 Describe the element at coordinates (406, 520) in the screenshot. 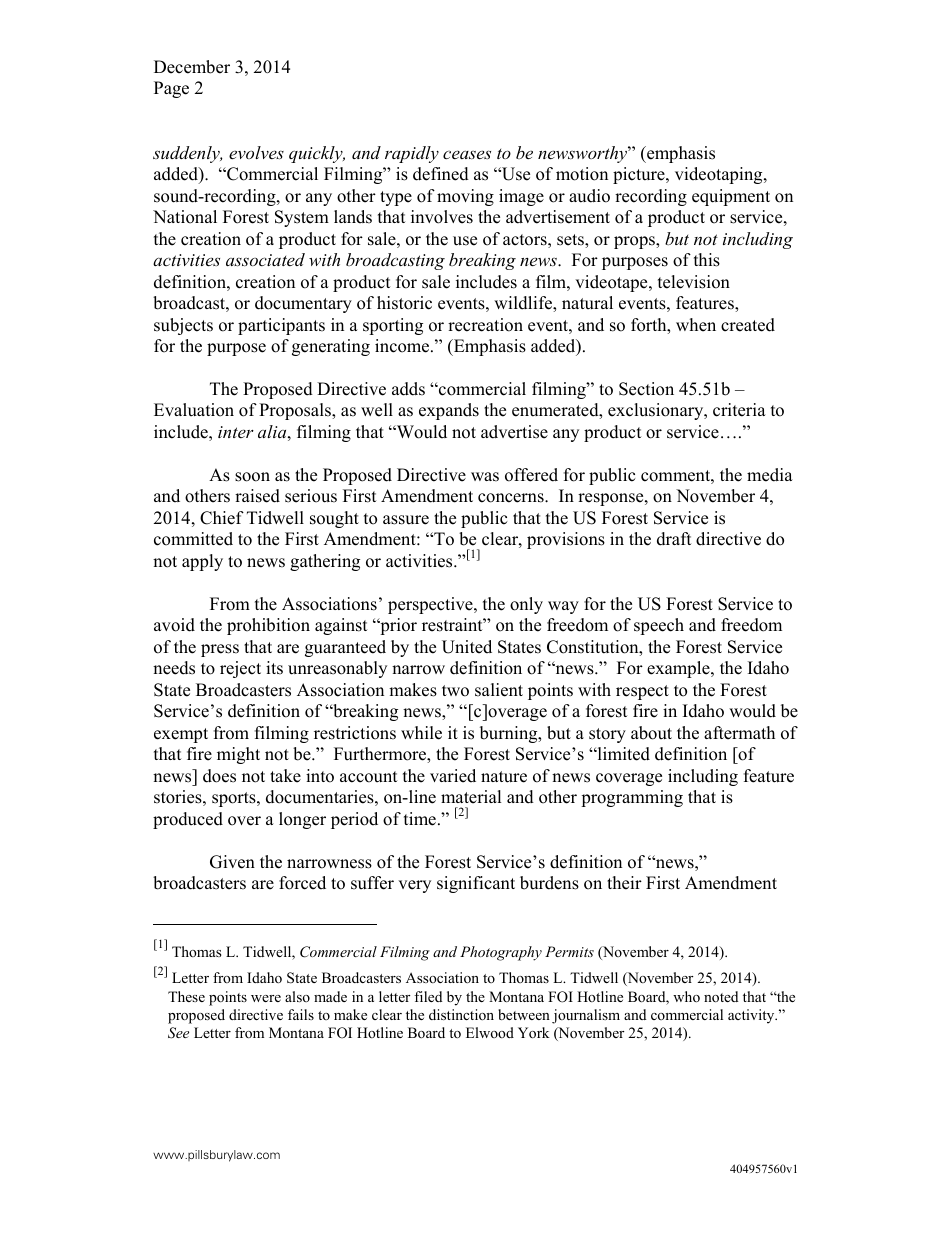

I see `assure` at that location.
